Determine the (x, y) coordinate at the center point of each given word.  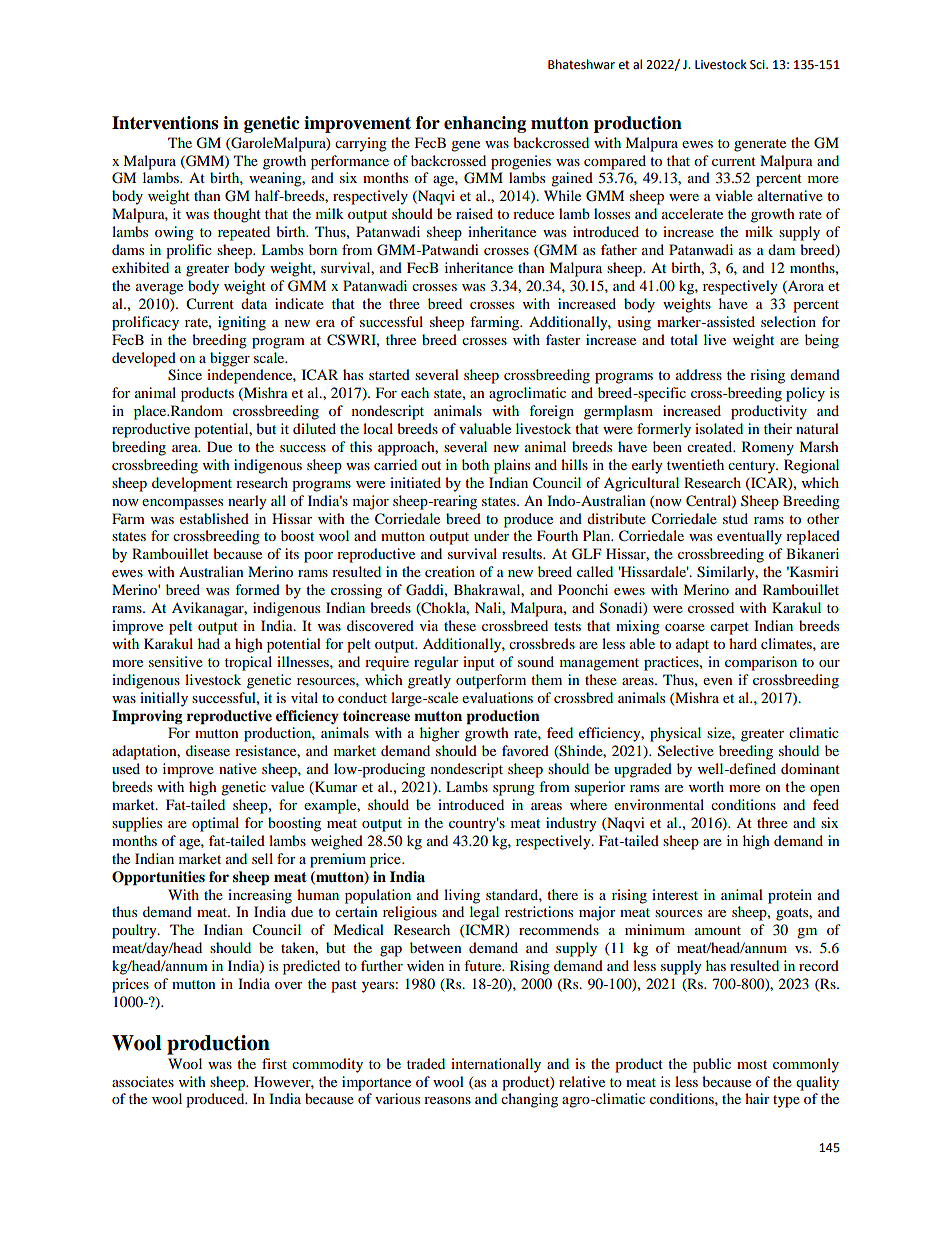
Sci (758, 65)
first (274, 1063)
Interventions (165, 123)
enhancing (485, 124)
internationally (496, 1065)
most (752, 1064)
